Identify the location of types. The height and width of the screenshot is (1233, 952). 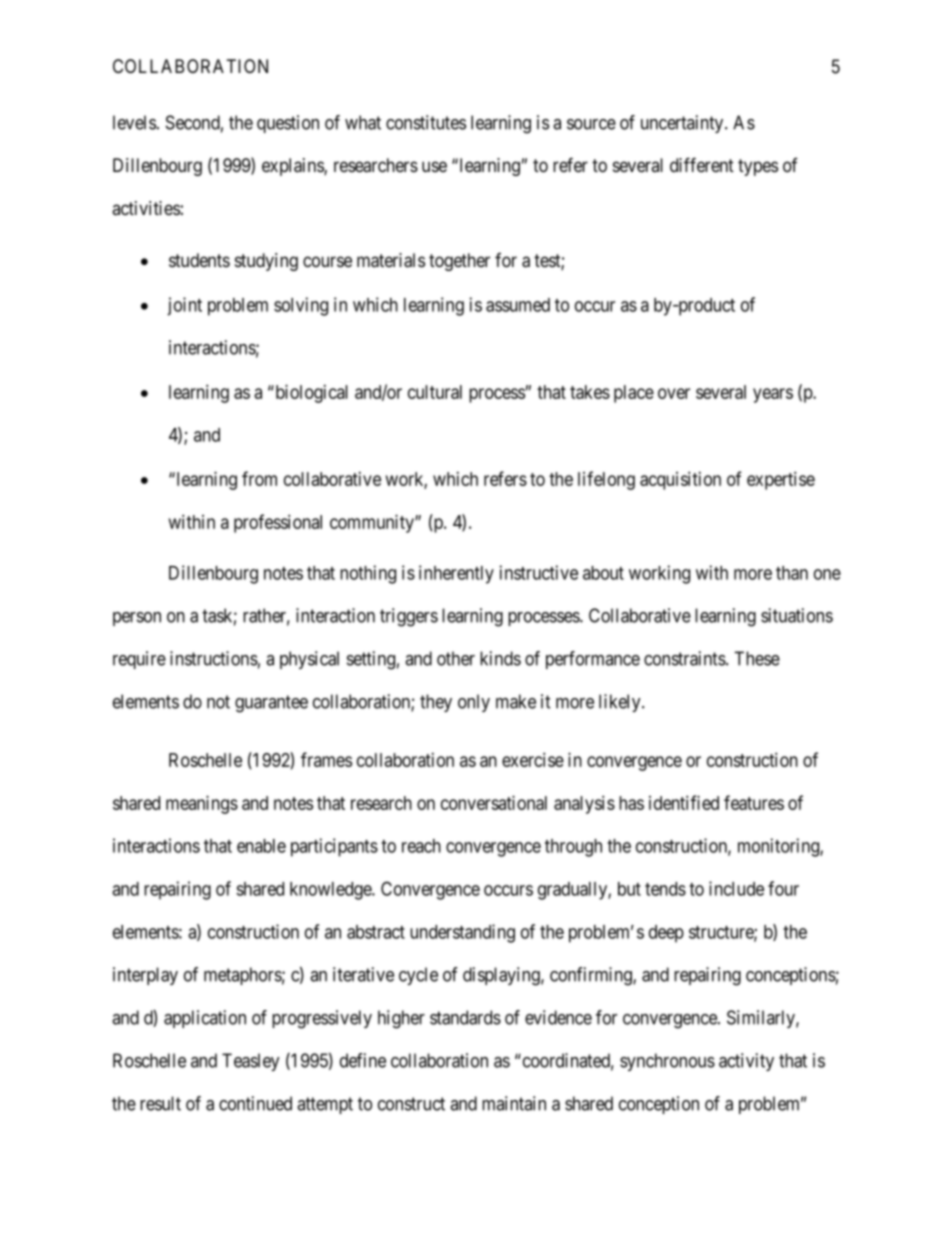
(758, 167).
